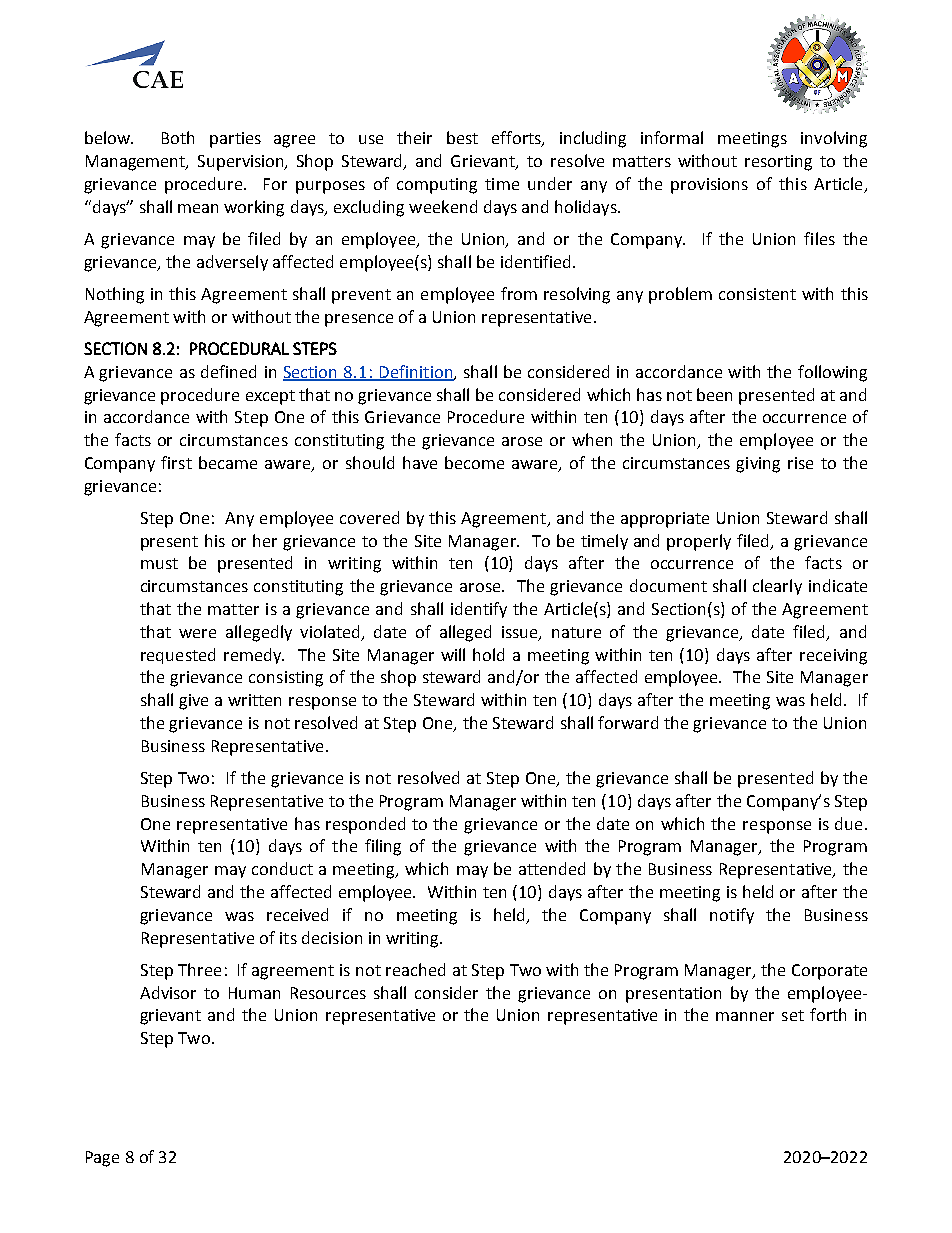 The width and height of the screenshot is (952, 1233). I want to click on resorting, so click(778, 163).
